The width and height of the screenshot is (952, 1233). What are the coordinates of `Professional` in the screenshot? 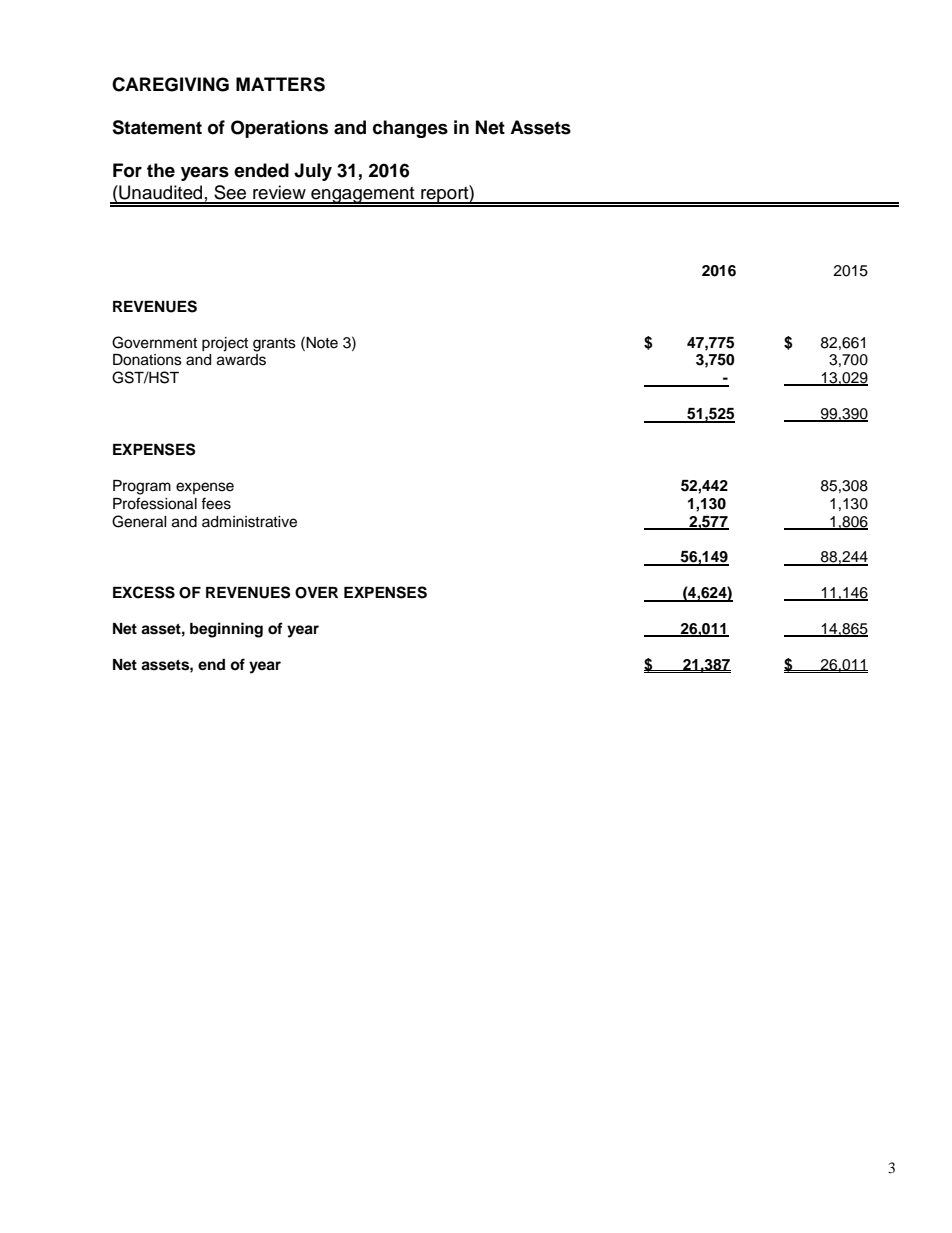 It's located at (155, 503).
